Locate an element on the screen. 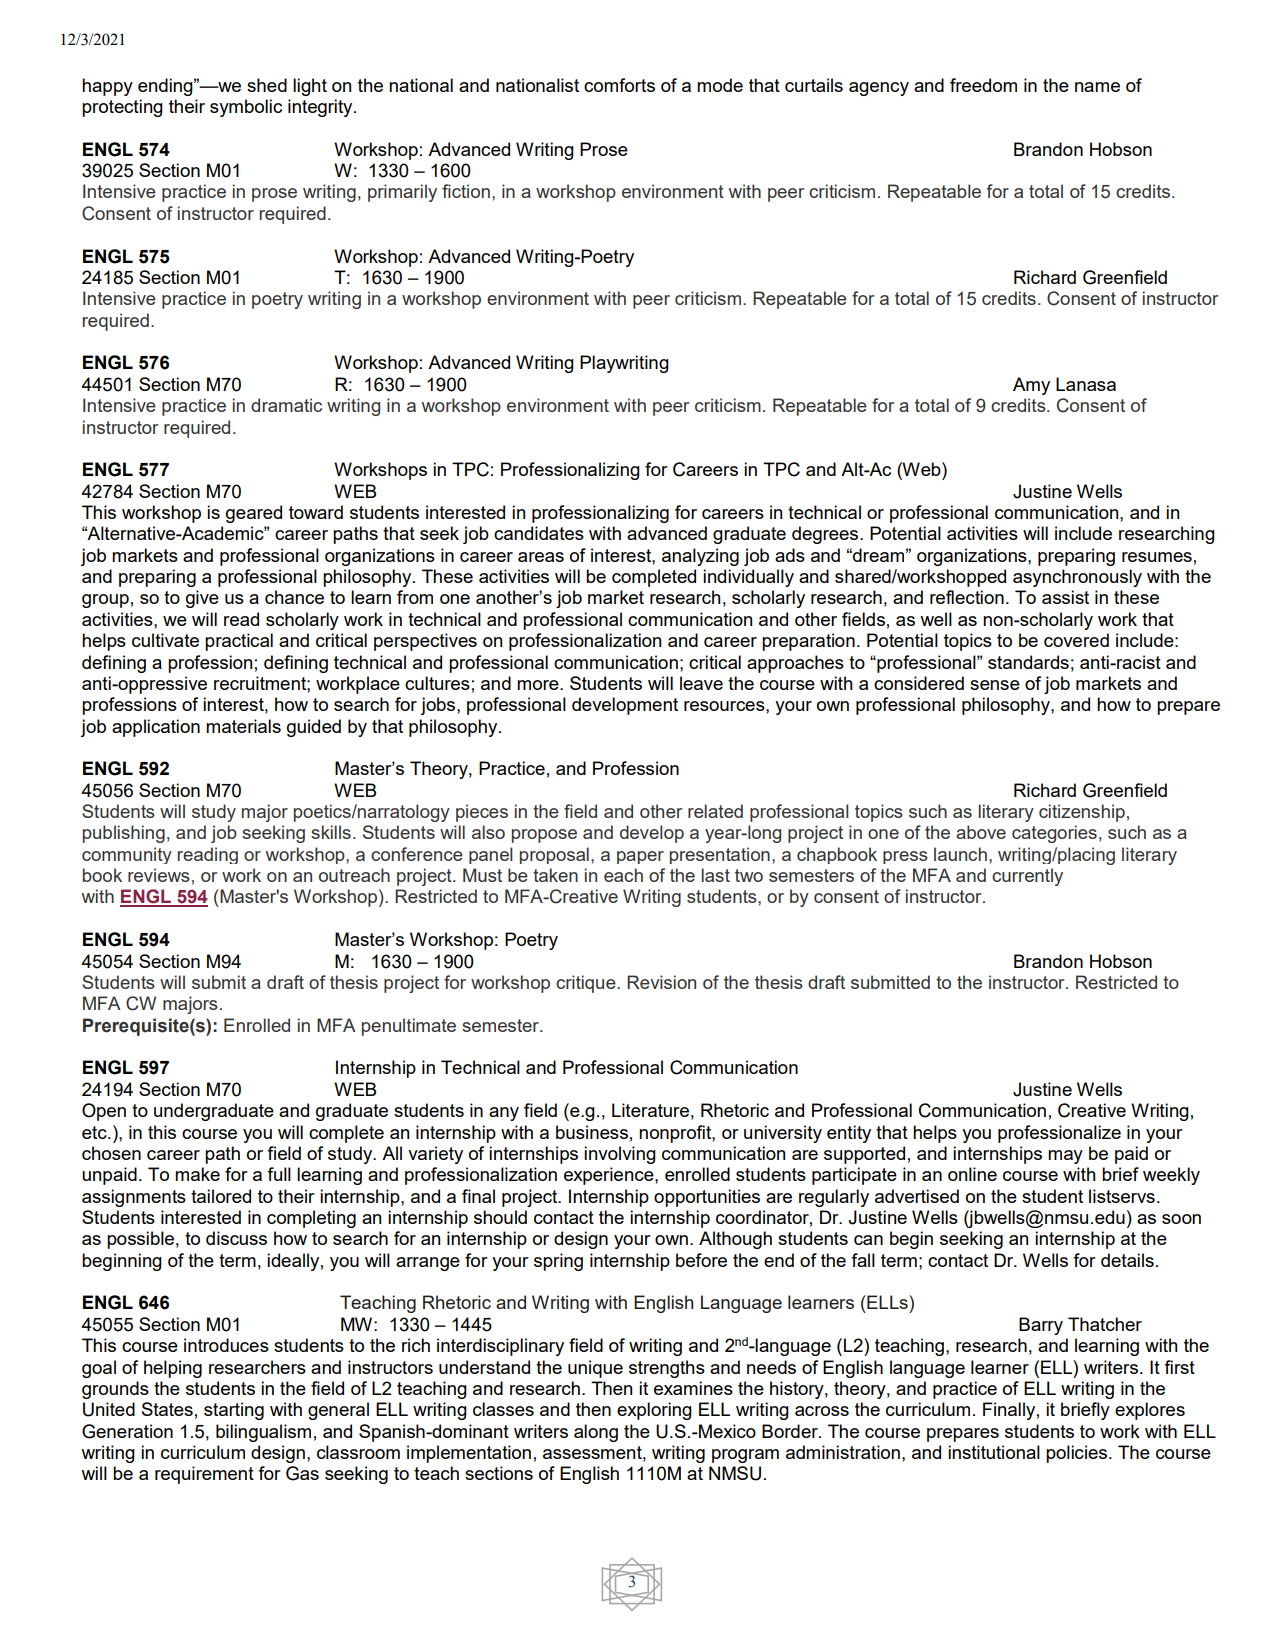 This screenshot has height=1635, width=1264. comforts is located at coordinates (619, 85).
